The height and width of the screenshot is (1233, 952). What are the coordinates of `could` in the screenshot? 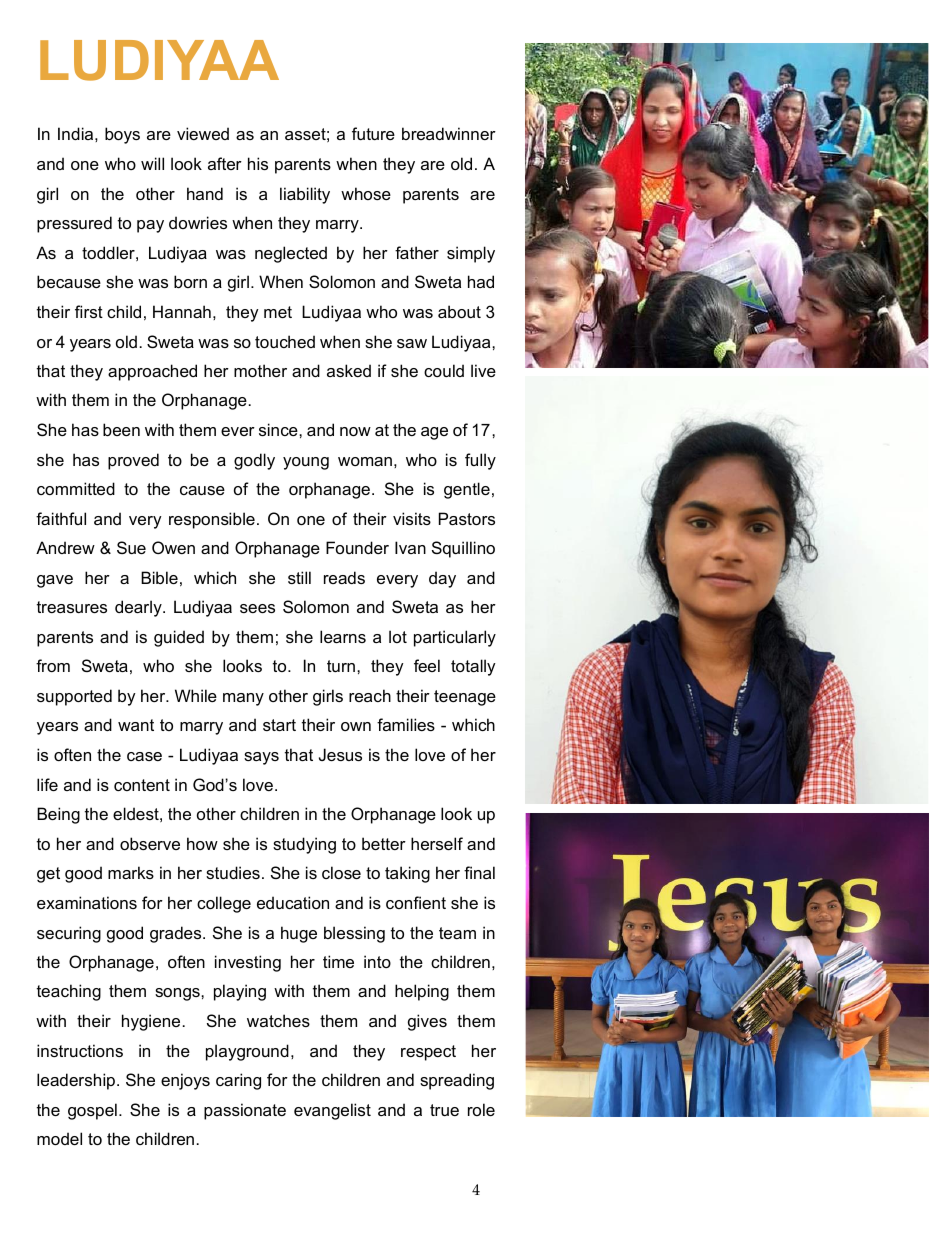 It's located at (444, 370).
